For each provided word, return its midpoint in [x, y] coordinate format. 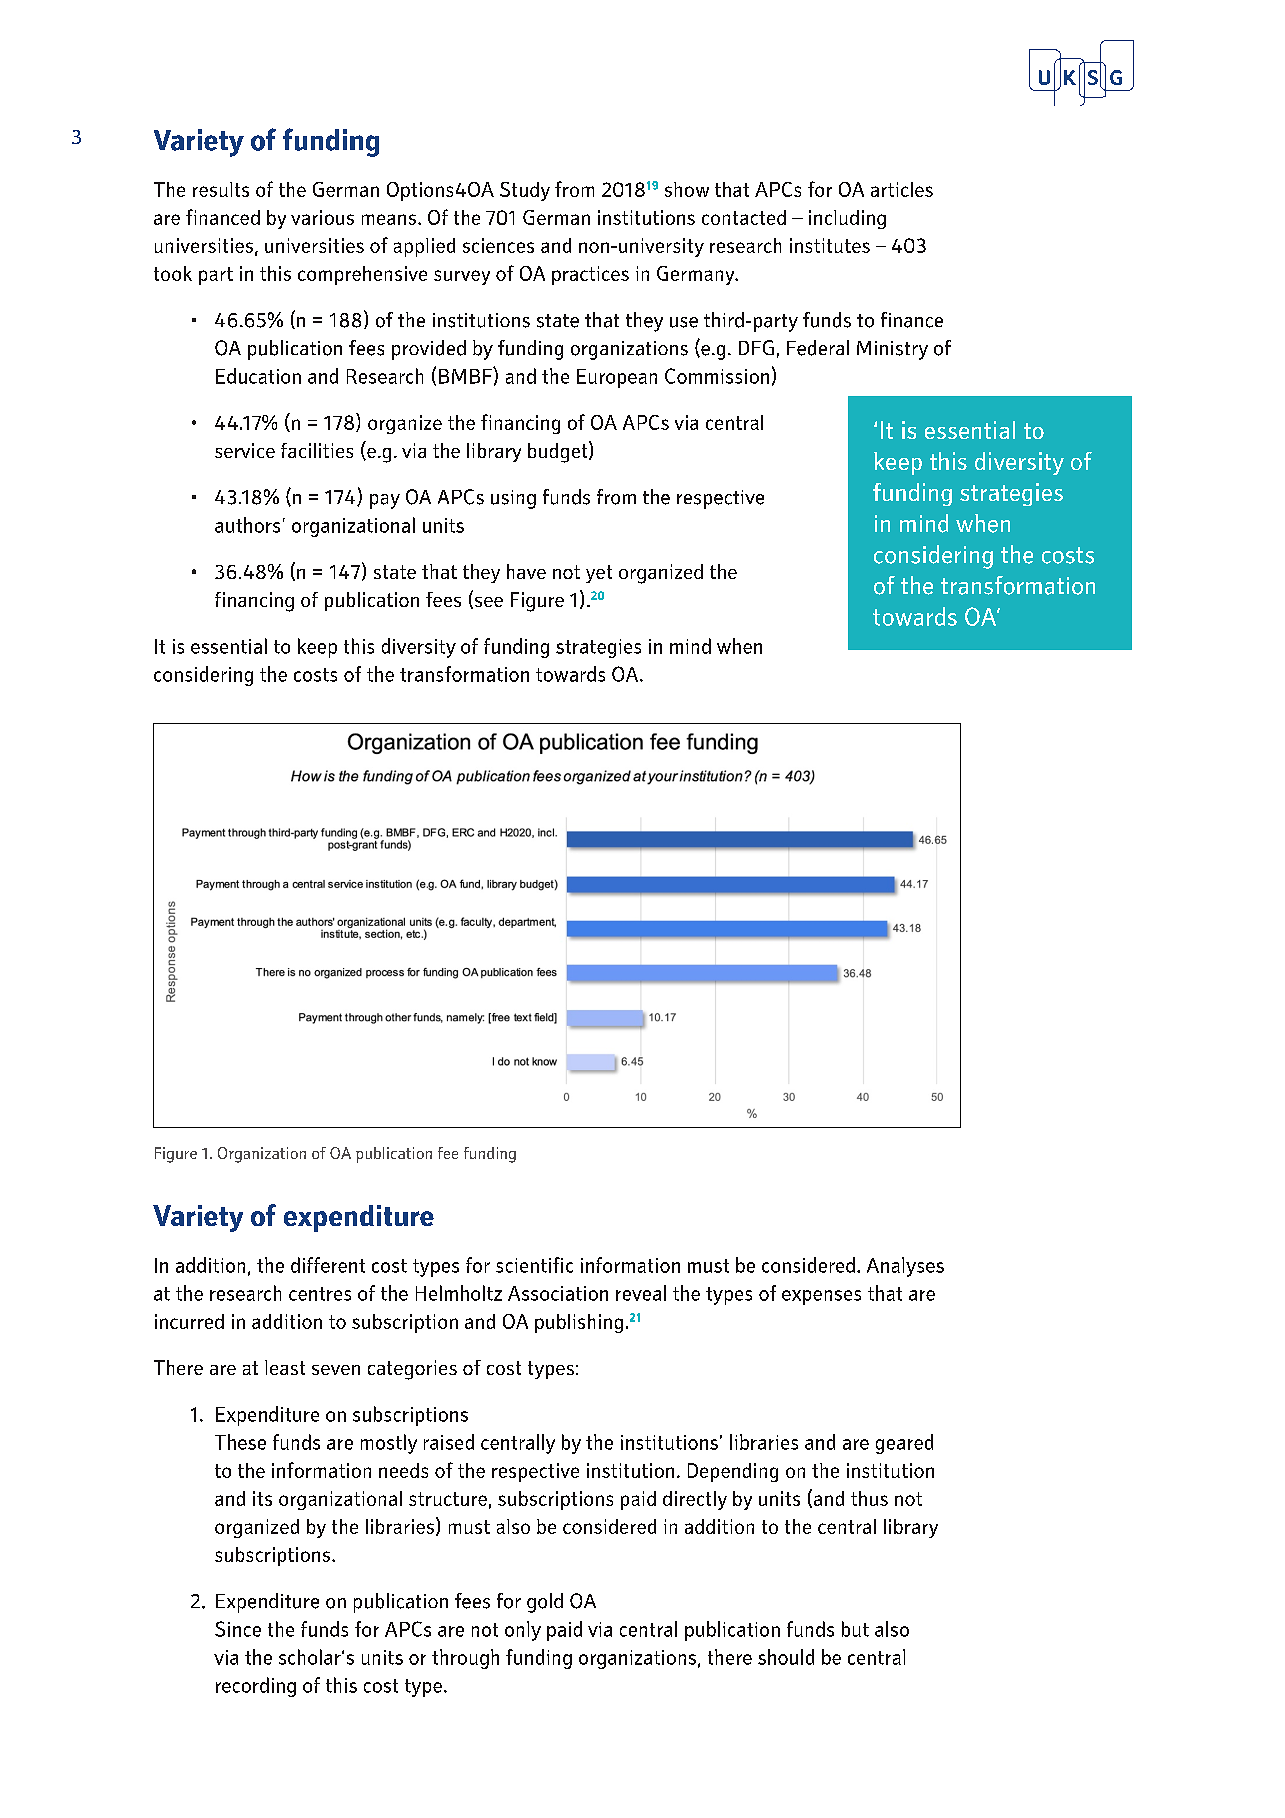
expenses [821, 1297]
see [487, 603]
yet [599, 574]
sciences [498, 245]
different [328, 1265]
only [523, 1631]
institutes [830, 245]
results [221, 189]
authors [247, 525]
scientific [534, 1265]
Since [238, 1629]
